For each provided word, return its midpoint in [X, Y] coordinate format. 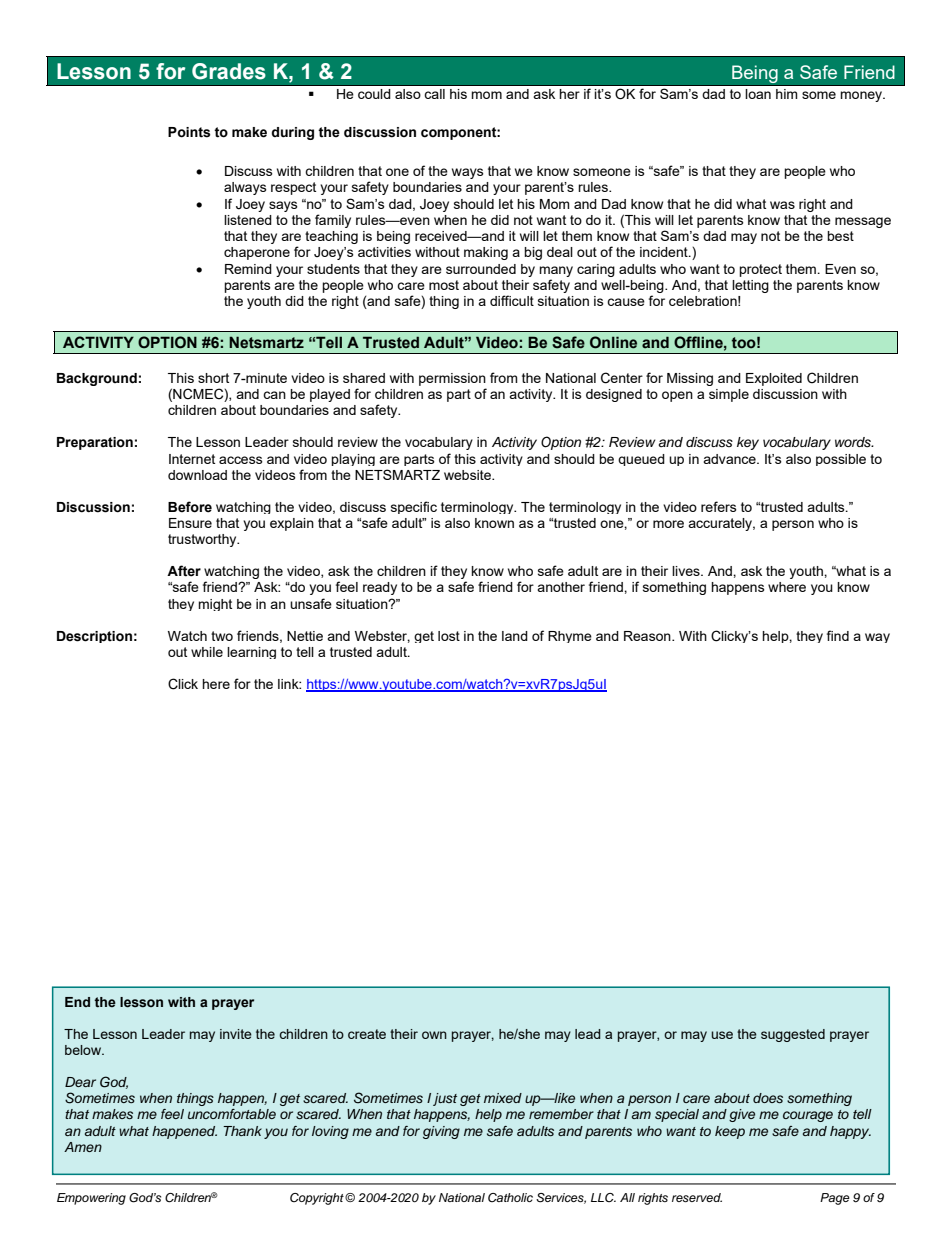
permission [452, 379]
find [838, 635]
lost [449, 636]
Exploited [774, 379]
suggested [793, 1035]
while [207, 652]
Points [189, 132]
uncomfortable [232, 1114]
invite [236, 1034]
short [213, 378]
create [367, 1034]
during [292, 133]
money [862, 96]
